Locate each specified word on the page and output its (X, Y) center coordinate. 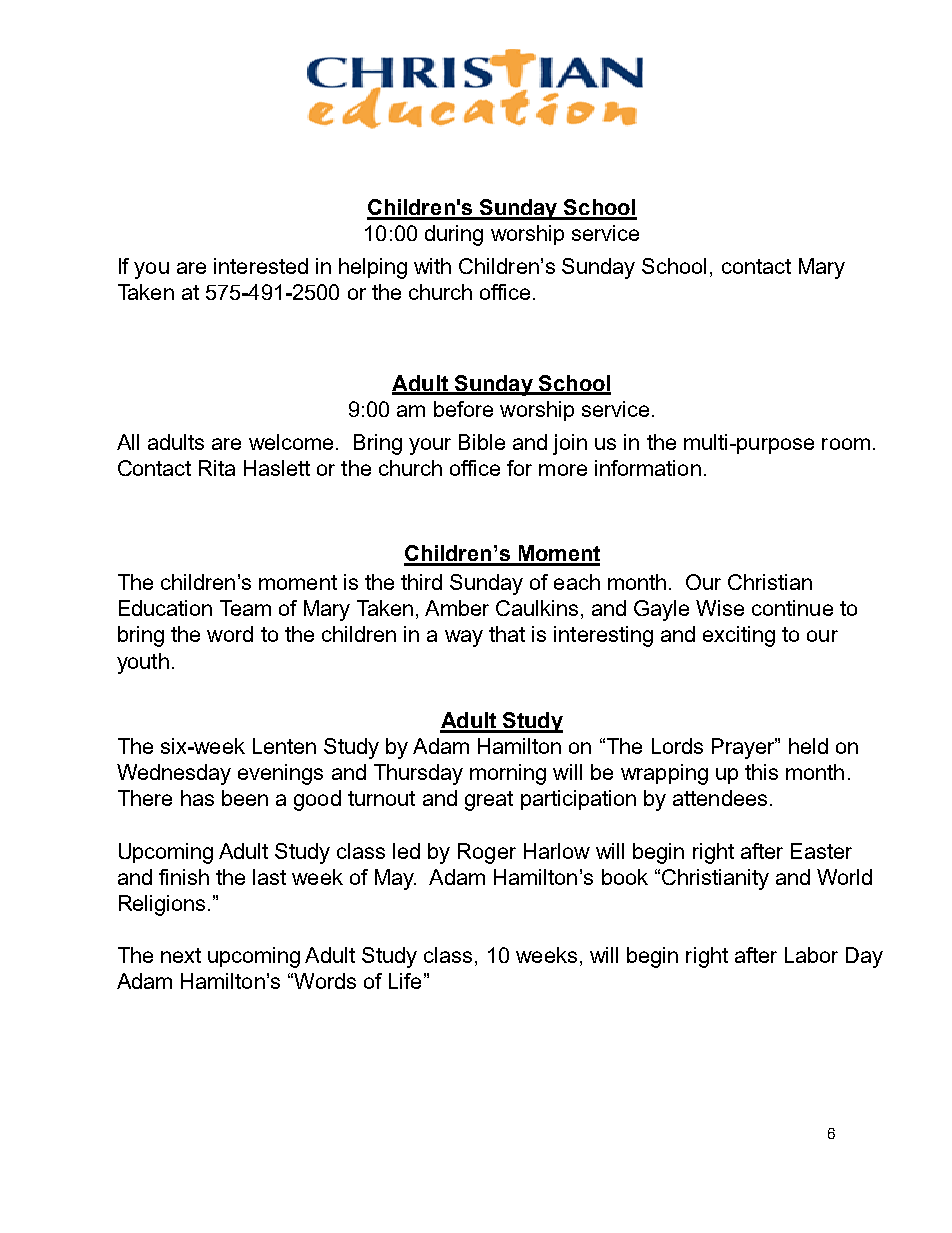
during (454, 235)
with (432, 266)
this (761, 772)
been (245, 798)
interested (261, 266)
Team (245, 608)
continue (792, 608)
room (846, 444)
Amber (457, 608)
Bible (482, 442)
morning (508, 774)
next (181, 955)
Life (405, 981)
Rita (217, 468)
